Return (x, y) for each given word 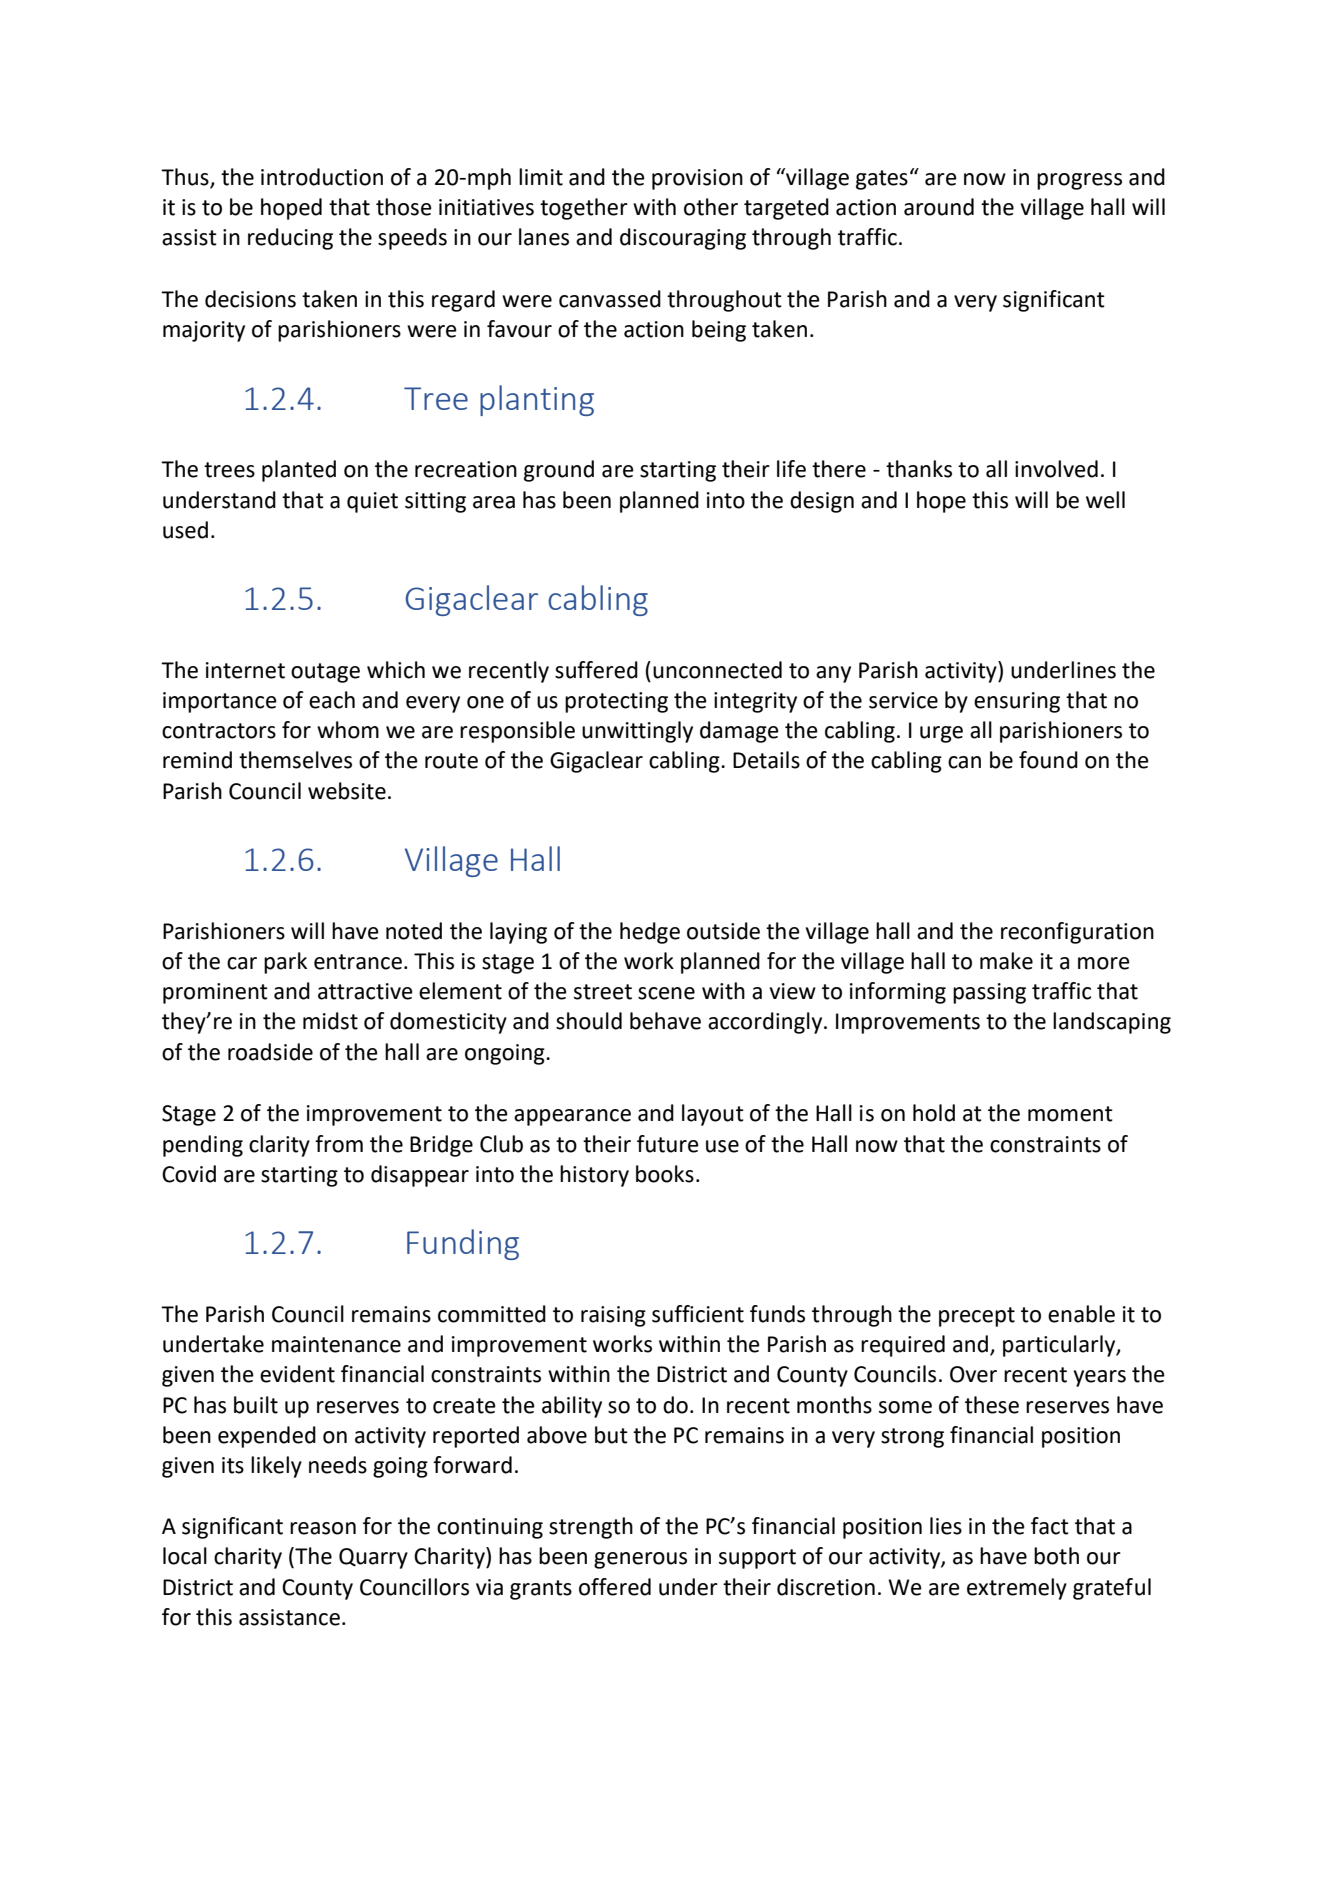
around (939, 207)
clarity (279, 1146)
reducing (290, 239)
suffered (596, 670)
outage (325, 673)
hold (934, 1113)
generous (640, 1560)
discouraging (683, 239)
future (668, 1144)
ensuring (1017, 702)
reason (323, 1528)
